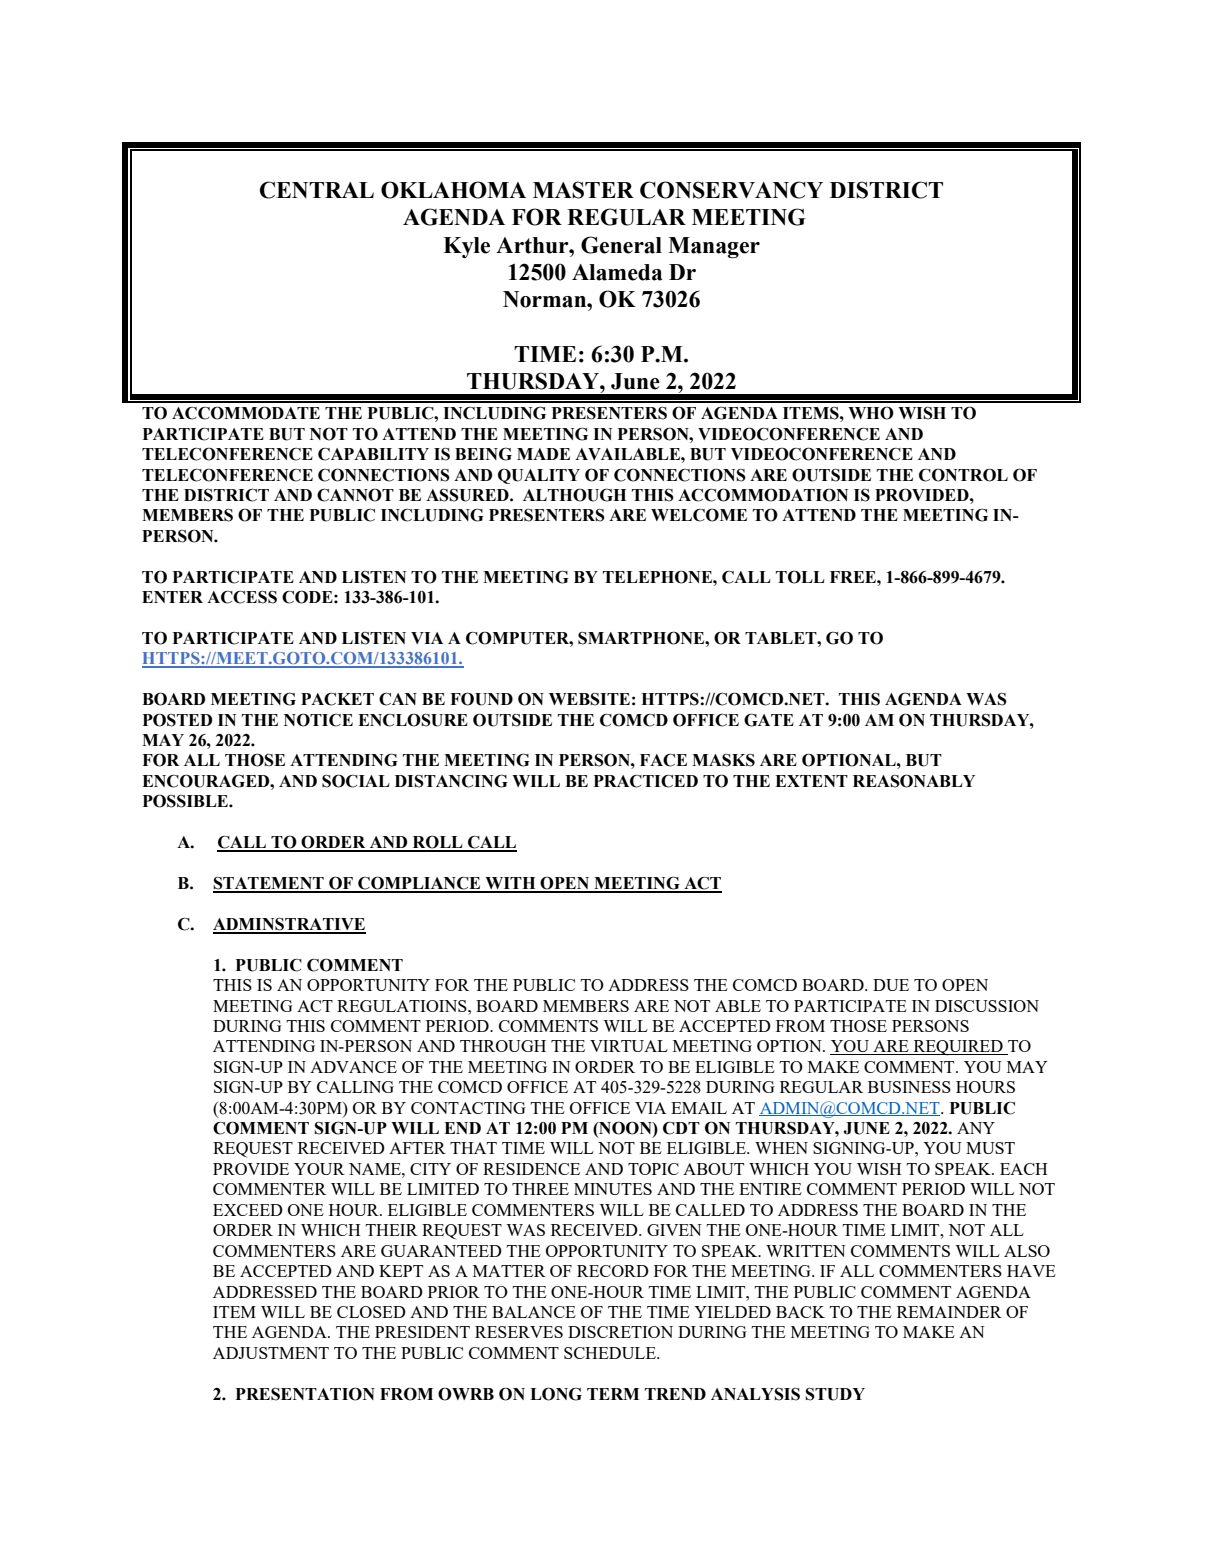  I want to click on CONTROL, so click(963, 475).
